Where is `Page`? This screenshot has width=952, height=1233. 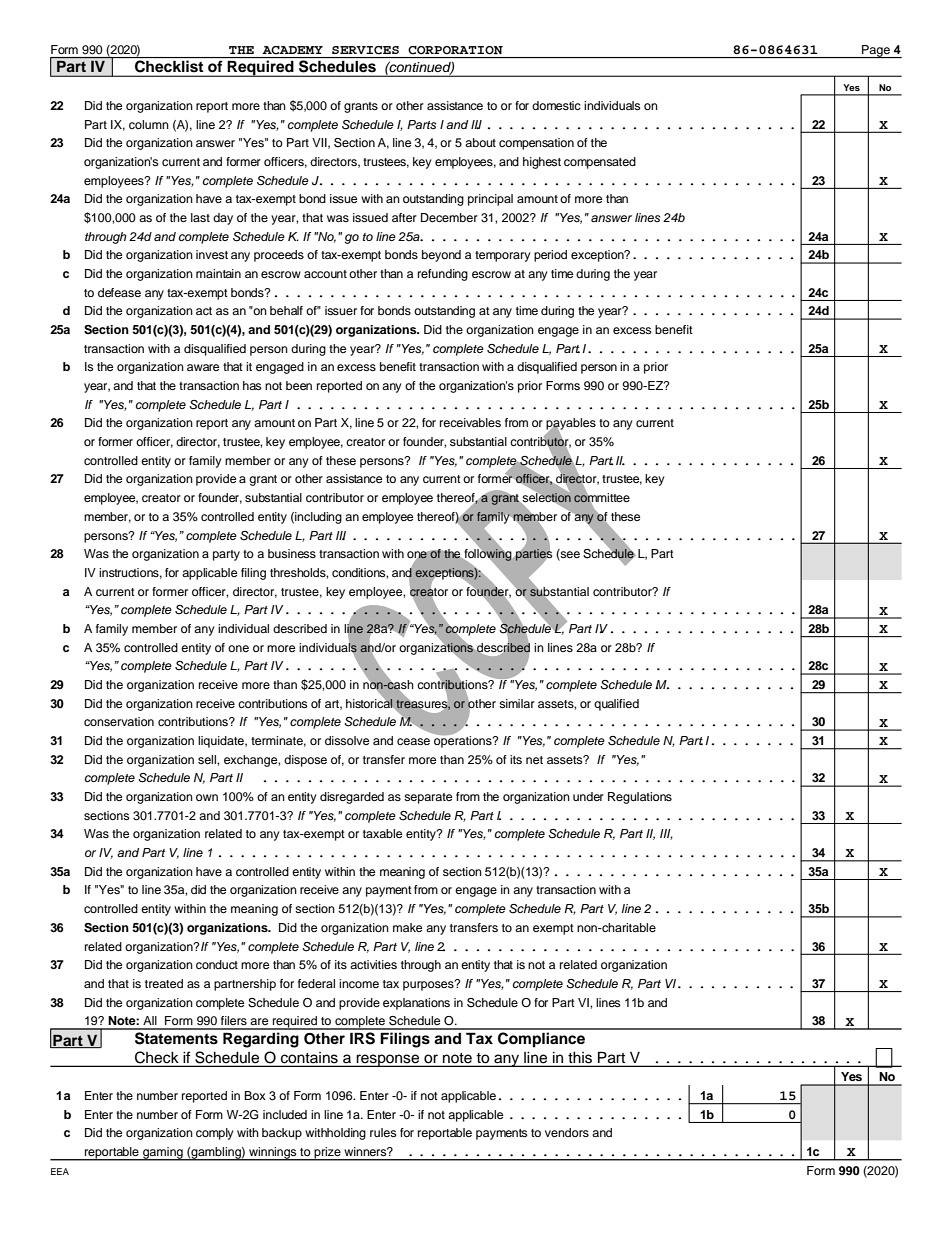
Page is located at coordinates (876, 51).
